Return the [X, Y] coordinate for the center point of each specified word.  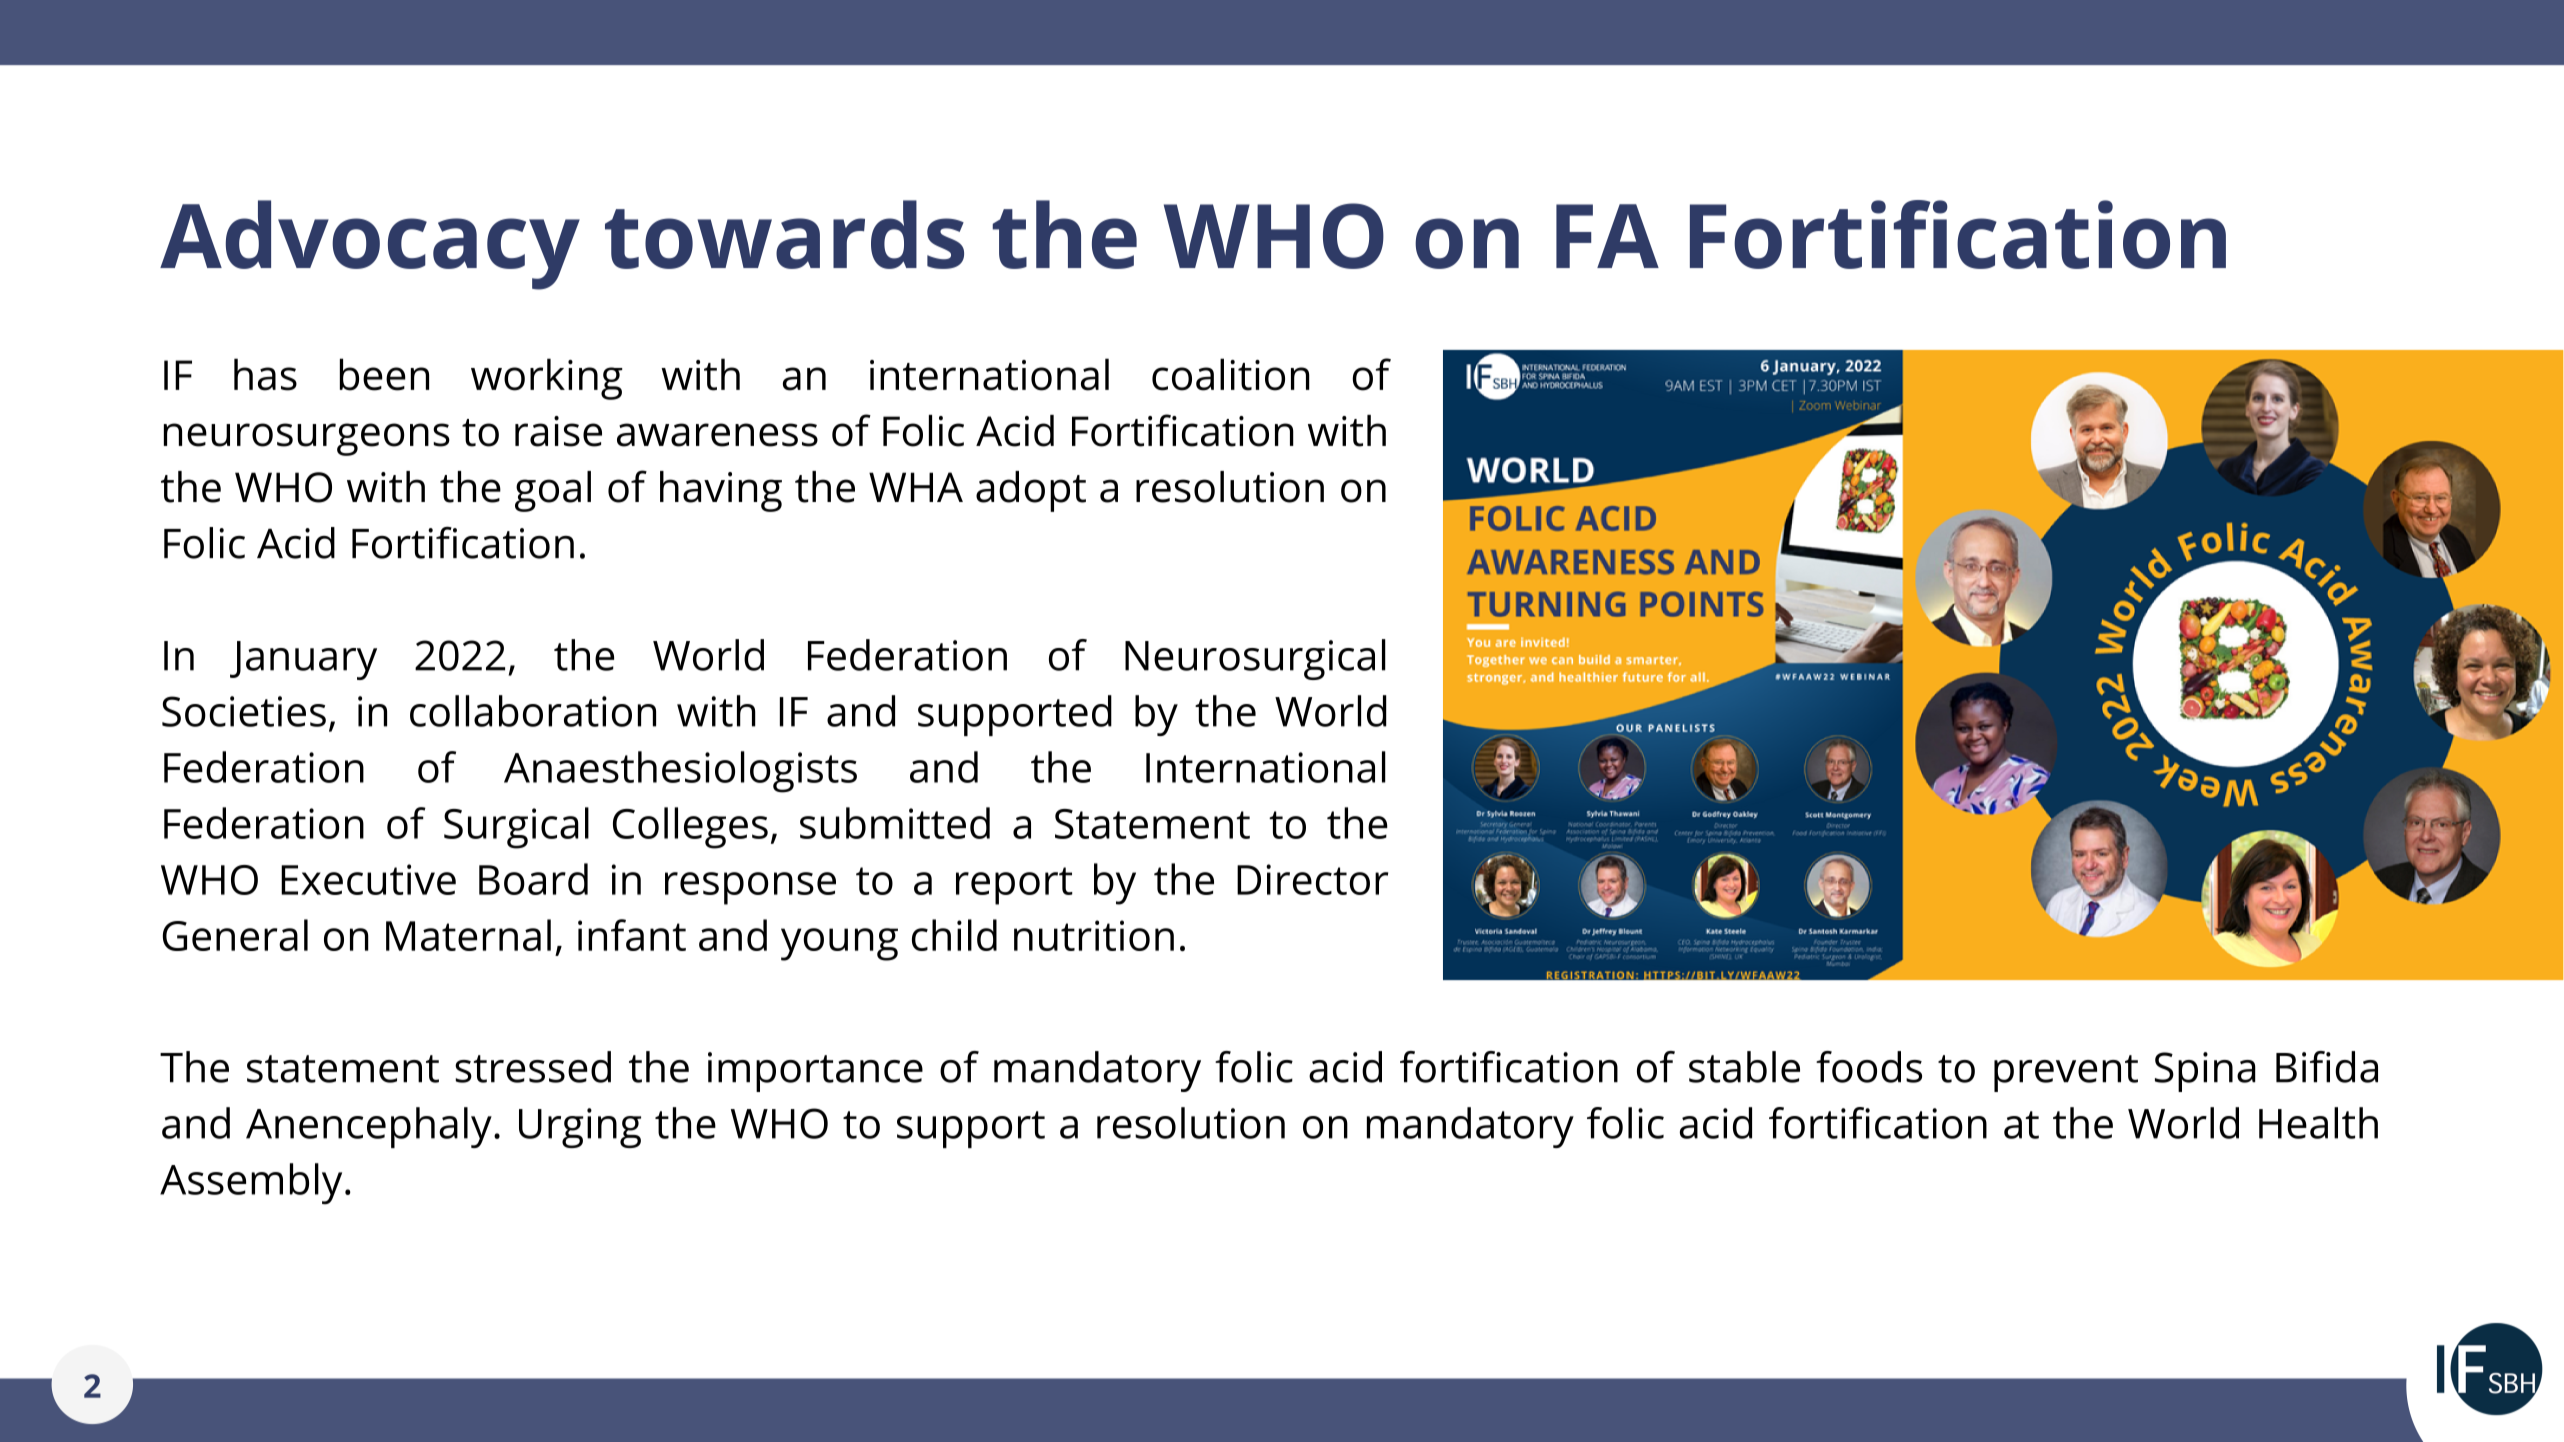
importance [815, 1072]
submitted [895, 823]
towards [784, 234]
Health [2318, 1123]
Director [1312, 879]
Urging [580, 1128]
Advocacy [370, 245]
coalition [1231, 374]
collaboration [533, 711]
